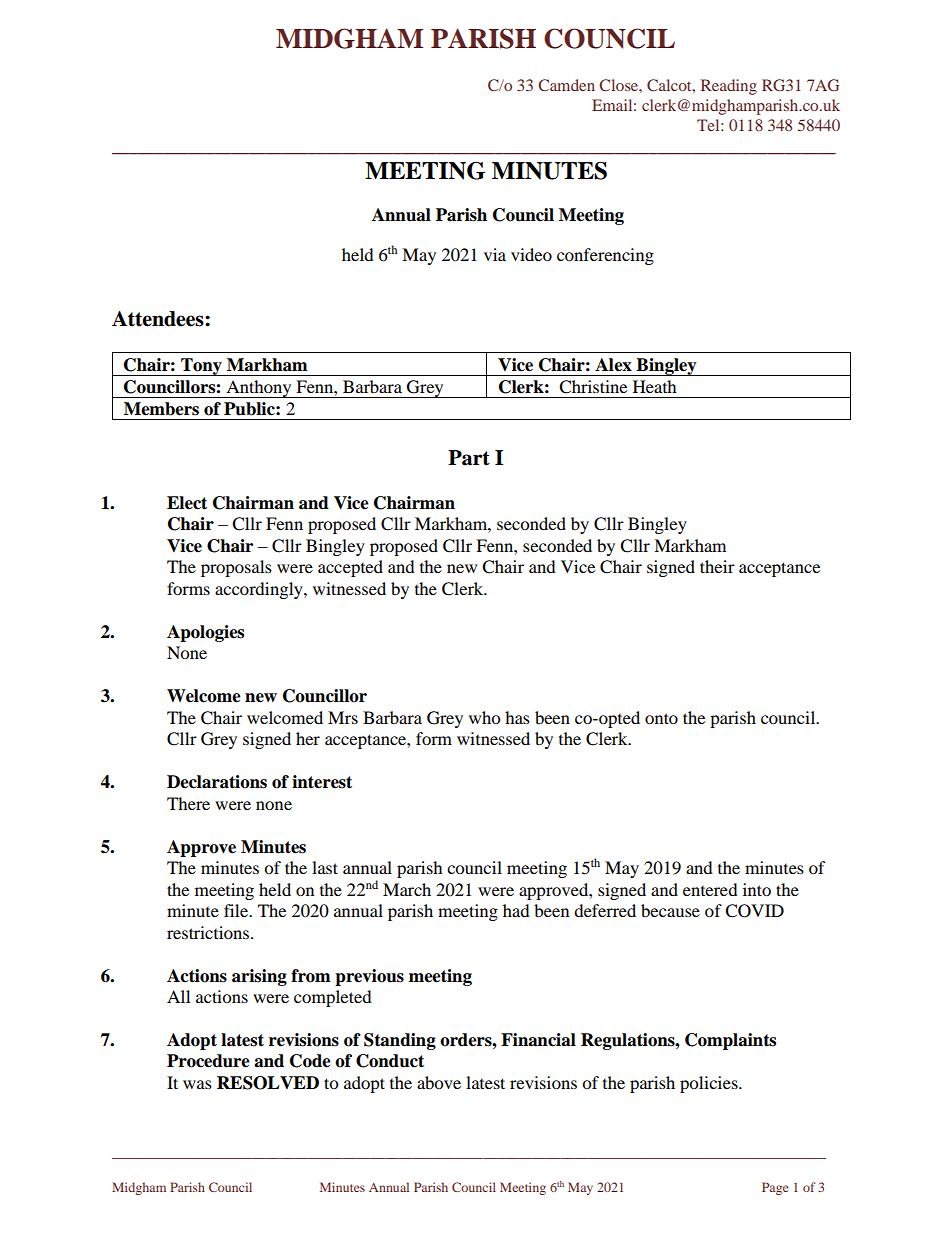  Describe the element at coordinates (197, 1084) in the image. I see `was` at that location.
